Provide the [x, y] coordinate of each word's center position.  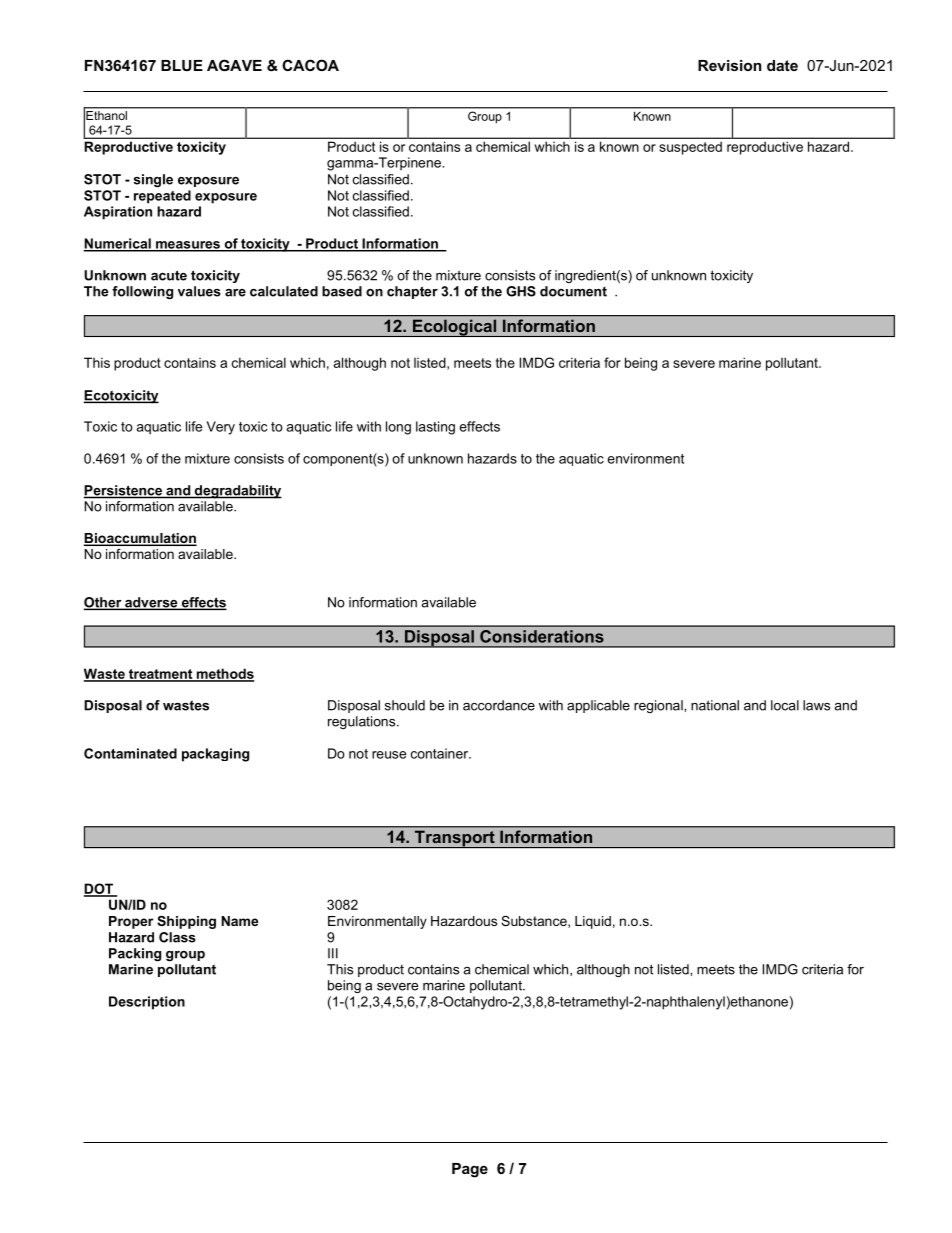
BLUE [182, 65]
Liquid [593, 922]
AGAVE [234, 65]
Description [147, 1003]
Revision [729, 65]
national [715, 705]
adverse [151, 603]
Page [470, 1170]
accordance [499, 705]
